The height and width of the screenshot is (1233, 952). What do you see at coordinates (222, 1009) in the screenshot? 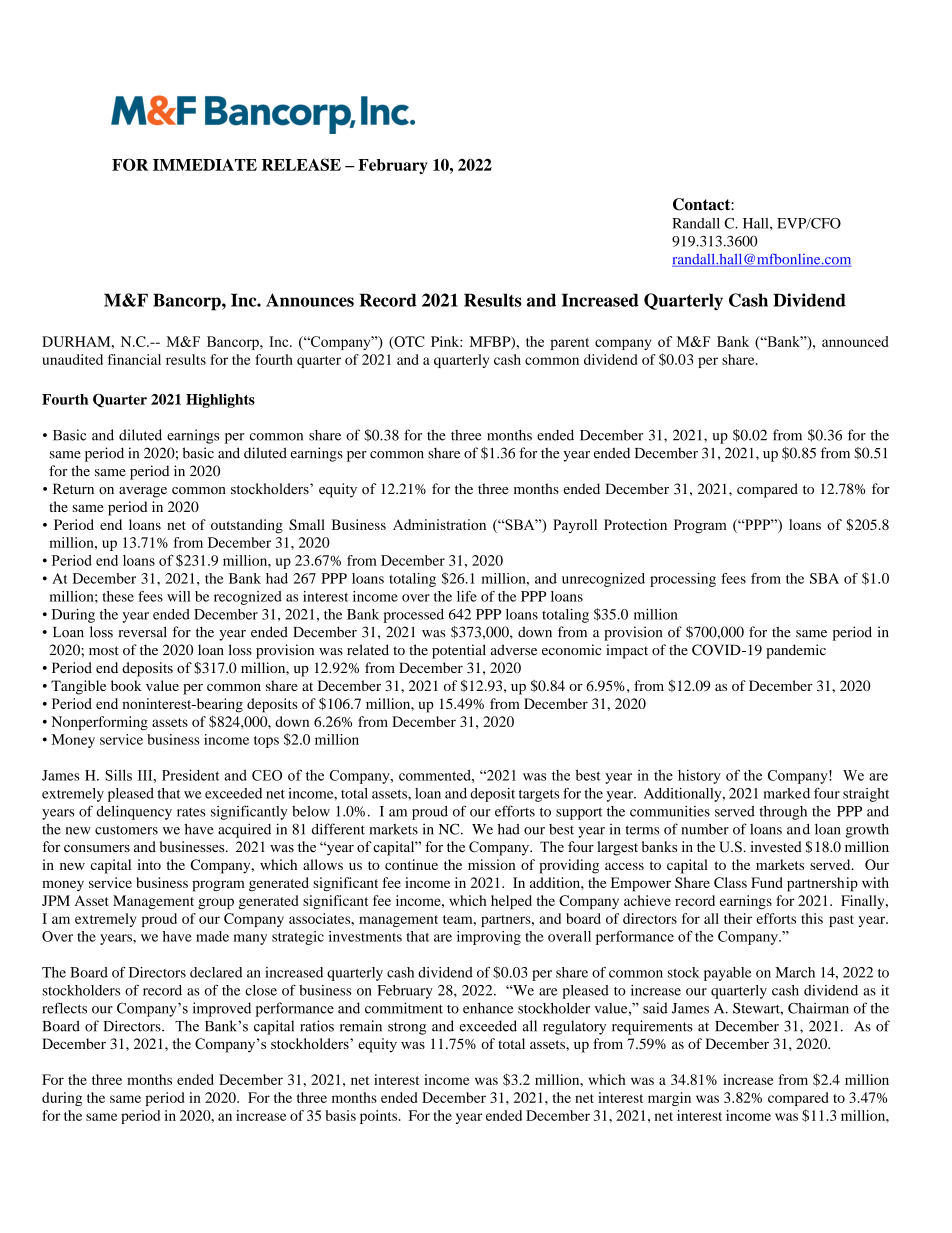
I see `improved` at bounding box center [222, 1009].
